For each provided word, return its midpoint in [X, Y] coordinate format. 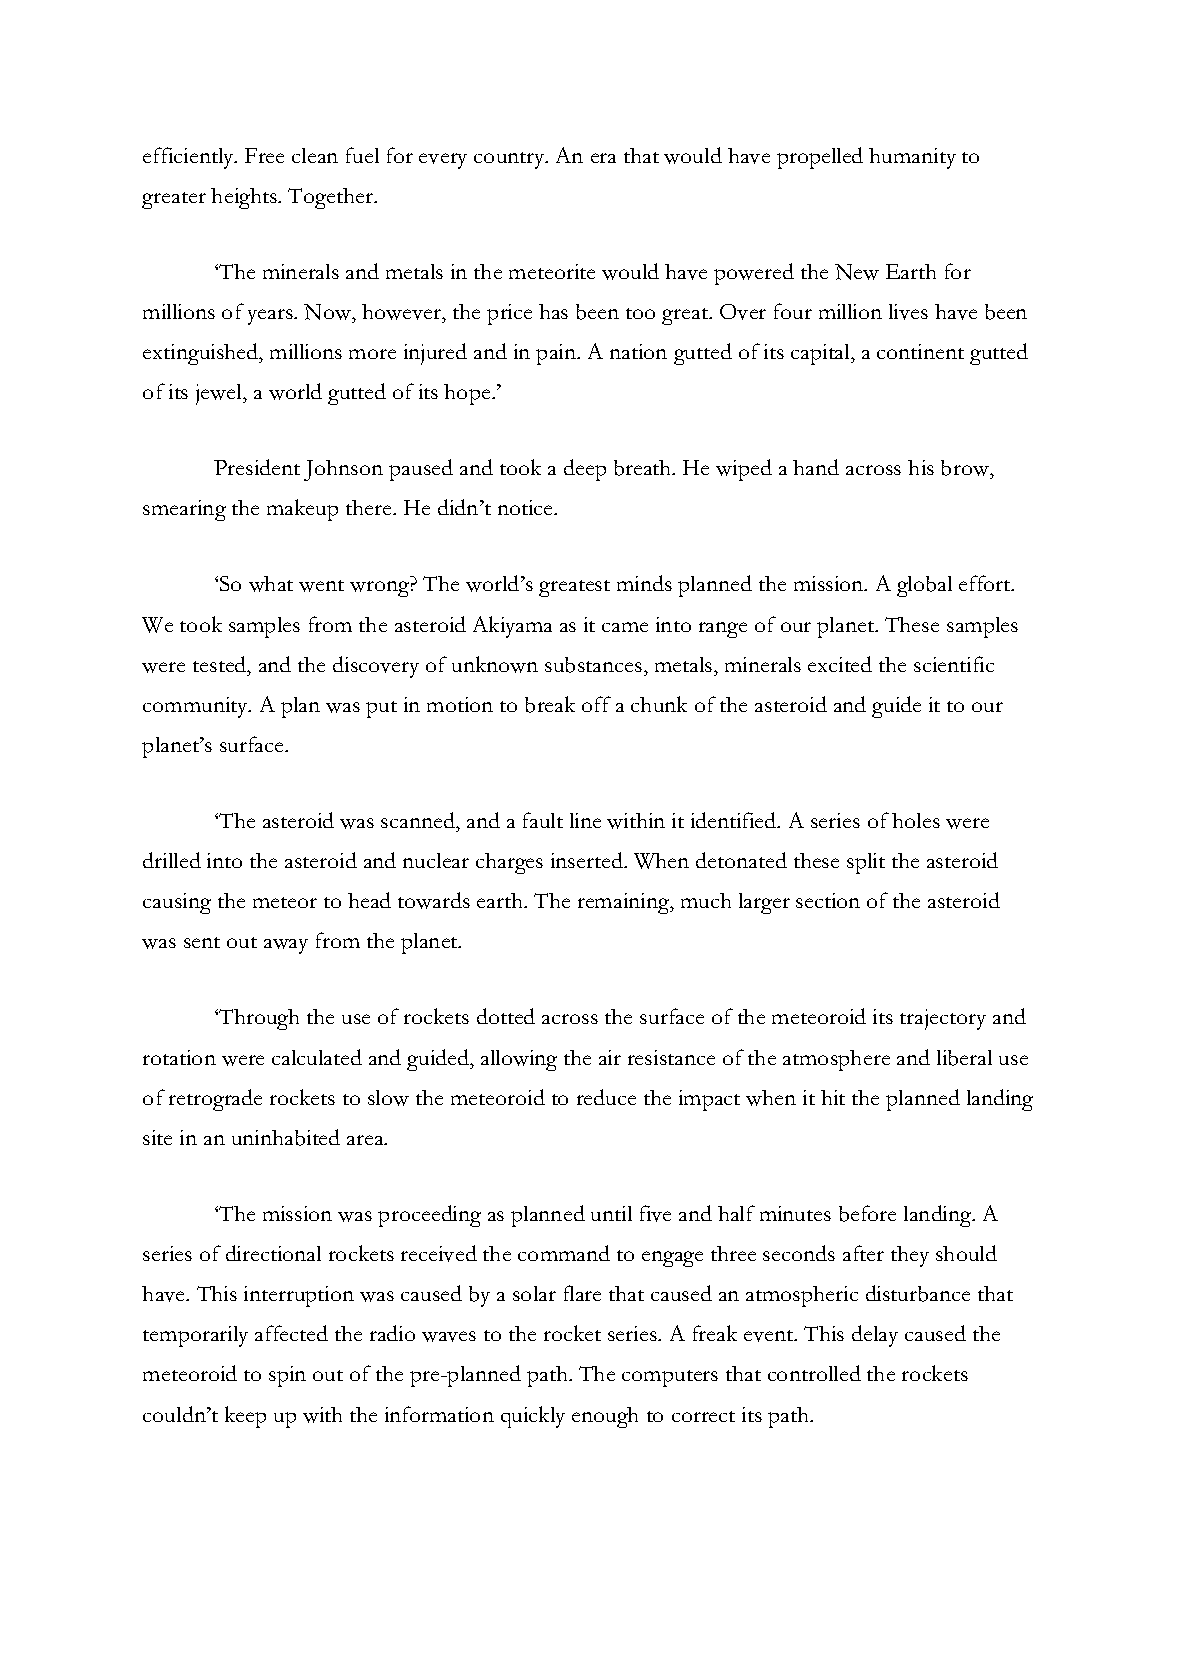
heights [245, 198]
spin [287, 1376]
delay [875, 1336]
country [510, 160]
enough [605, 1417]
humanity [912, 158]
